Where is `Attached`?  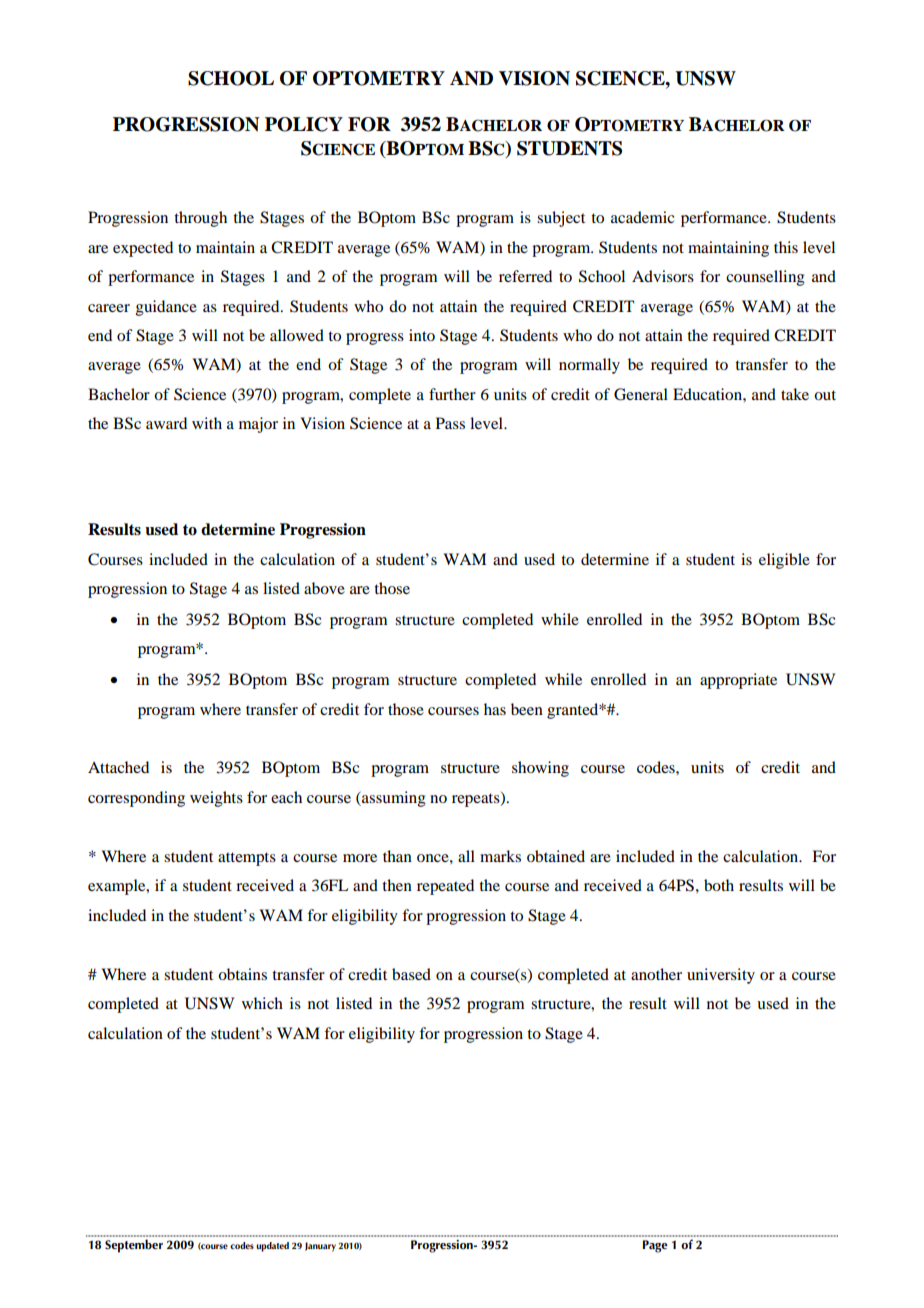 Attached is located at coordinates (118, 767).
